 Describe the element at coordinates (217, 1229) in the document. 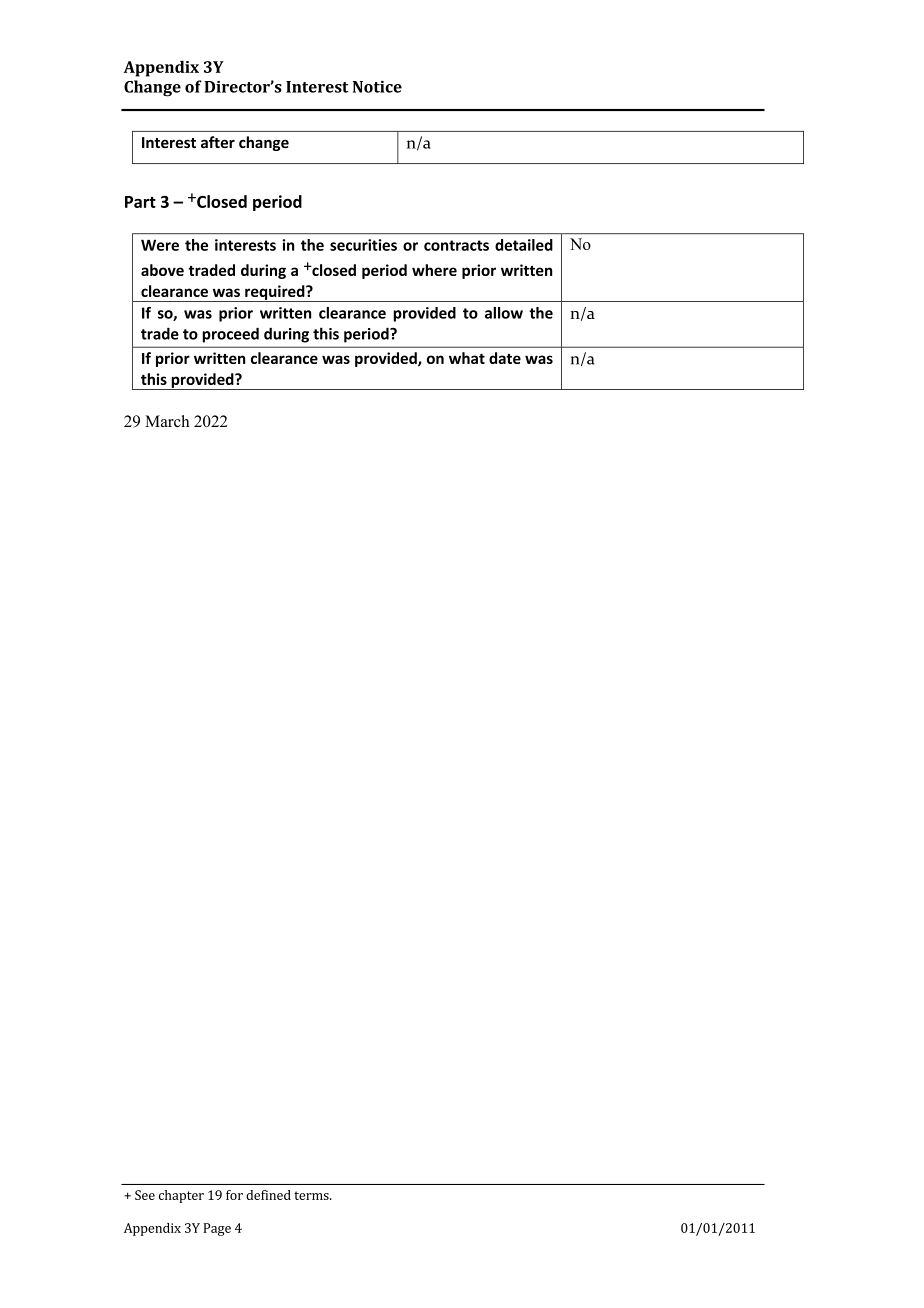

I see `Page` at that location.
